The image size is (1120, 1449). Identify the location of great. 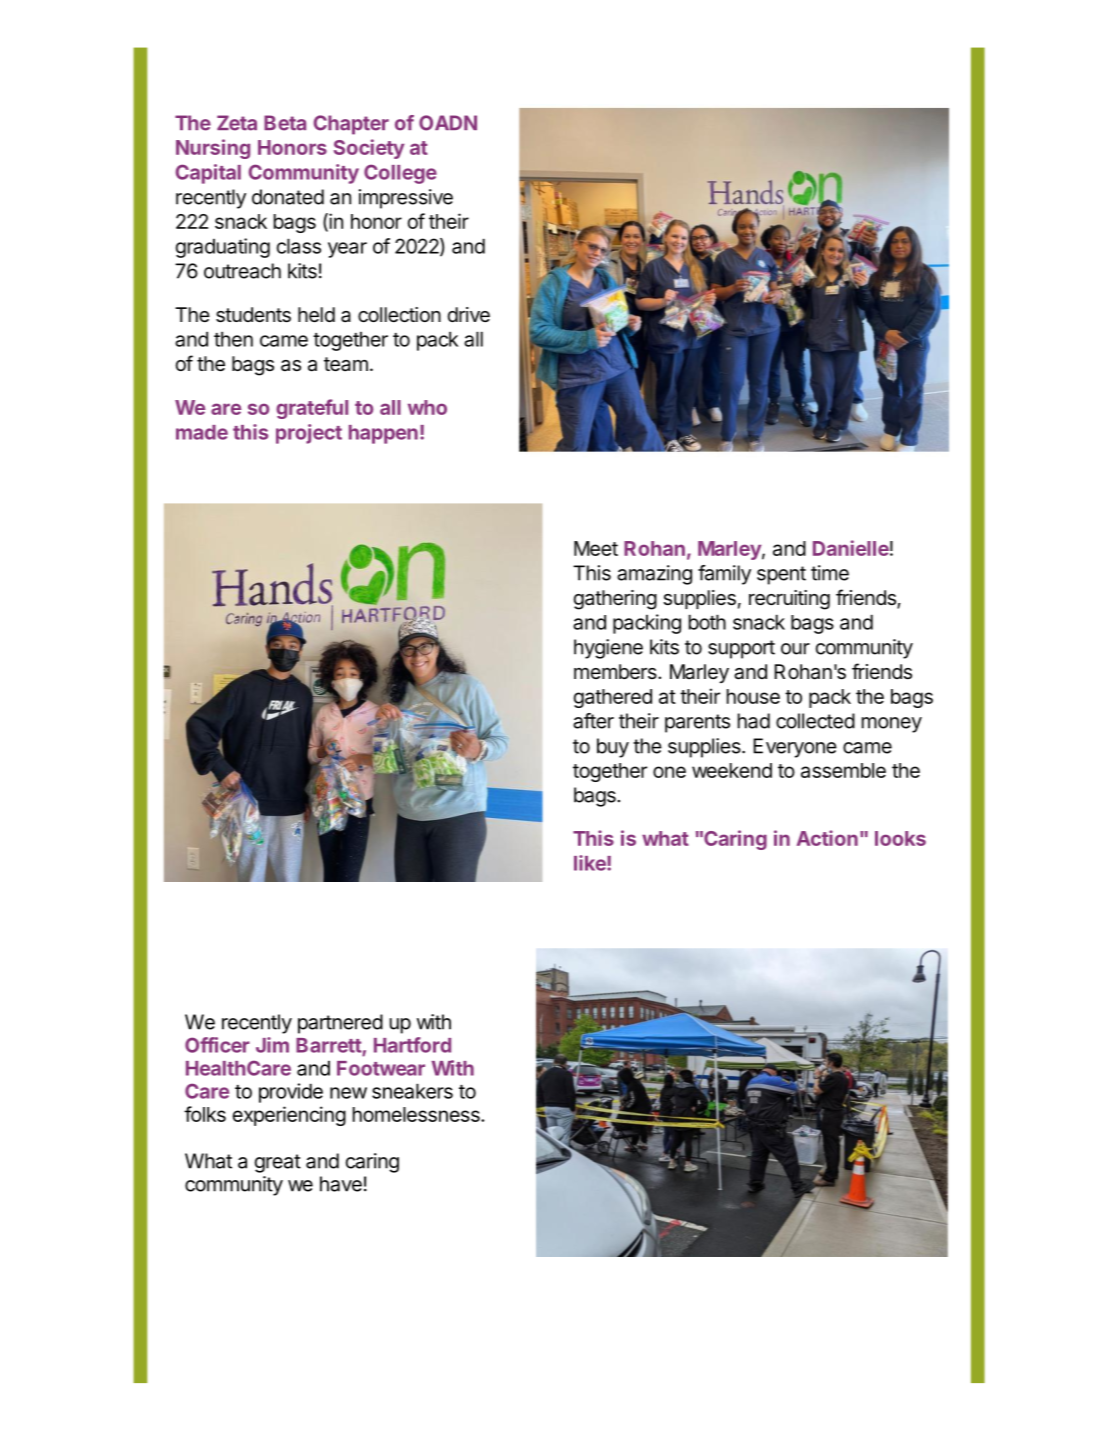
(278, 1163).
